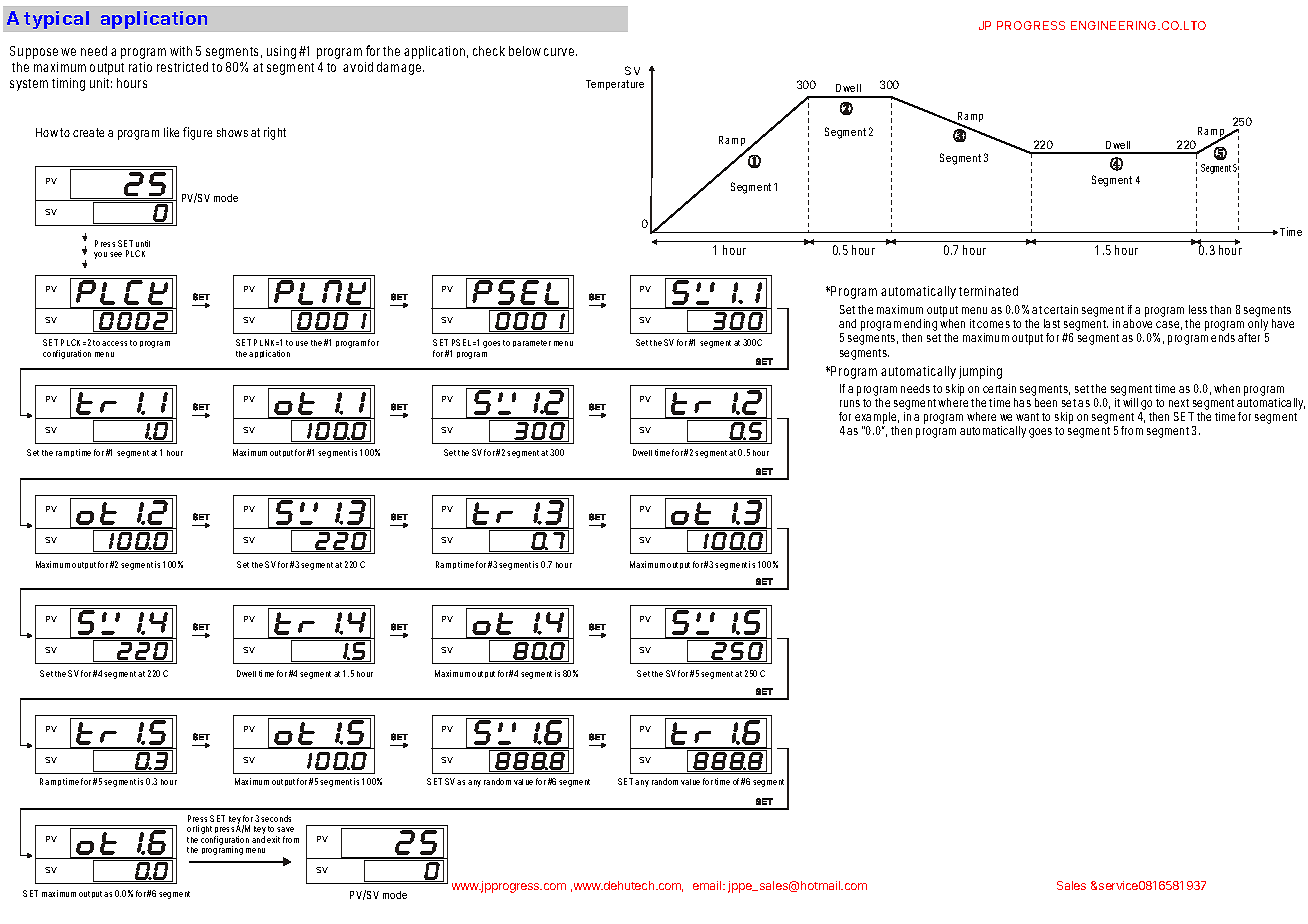 The width and height of the image is (1308, 924). Describe the element at coordinates (850, 403) in the image. I see `runs` at that location.
